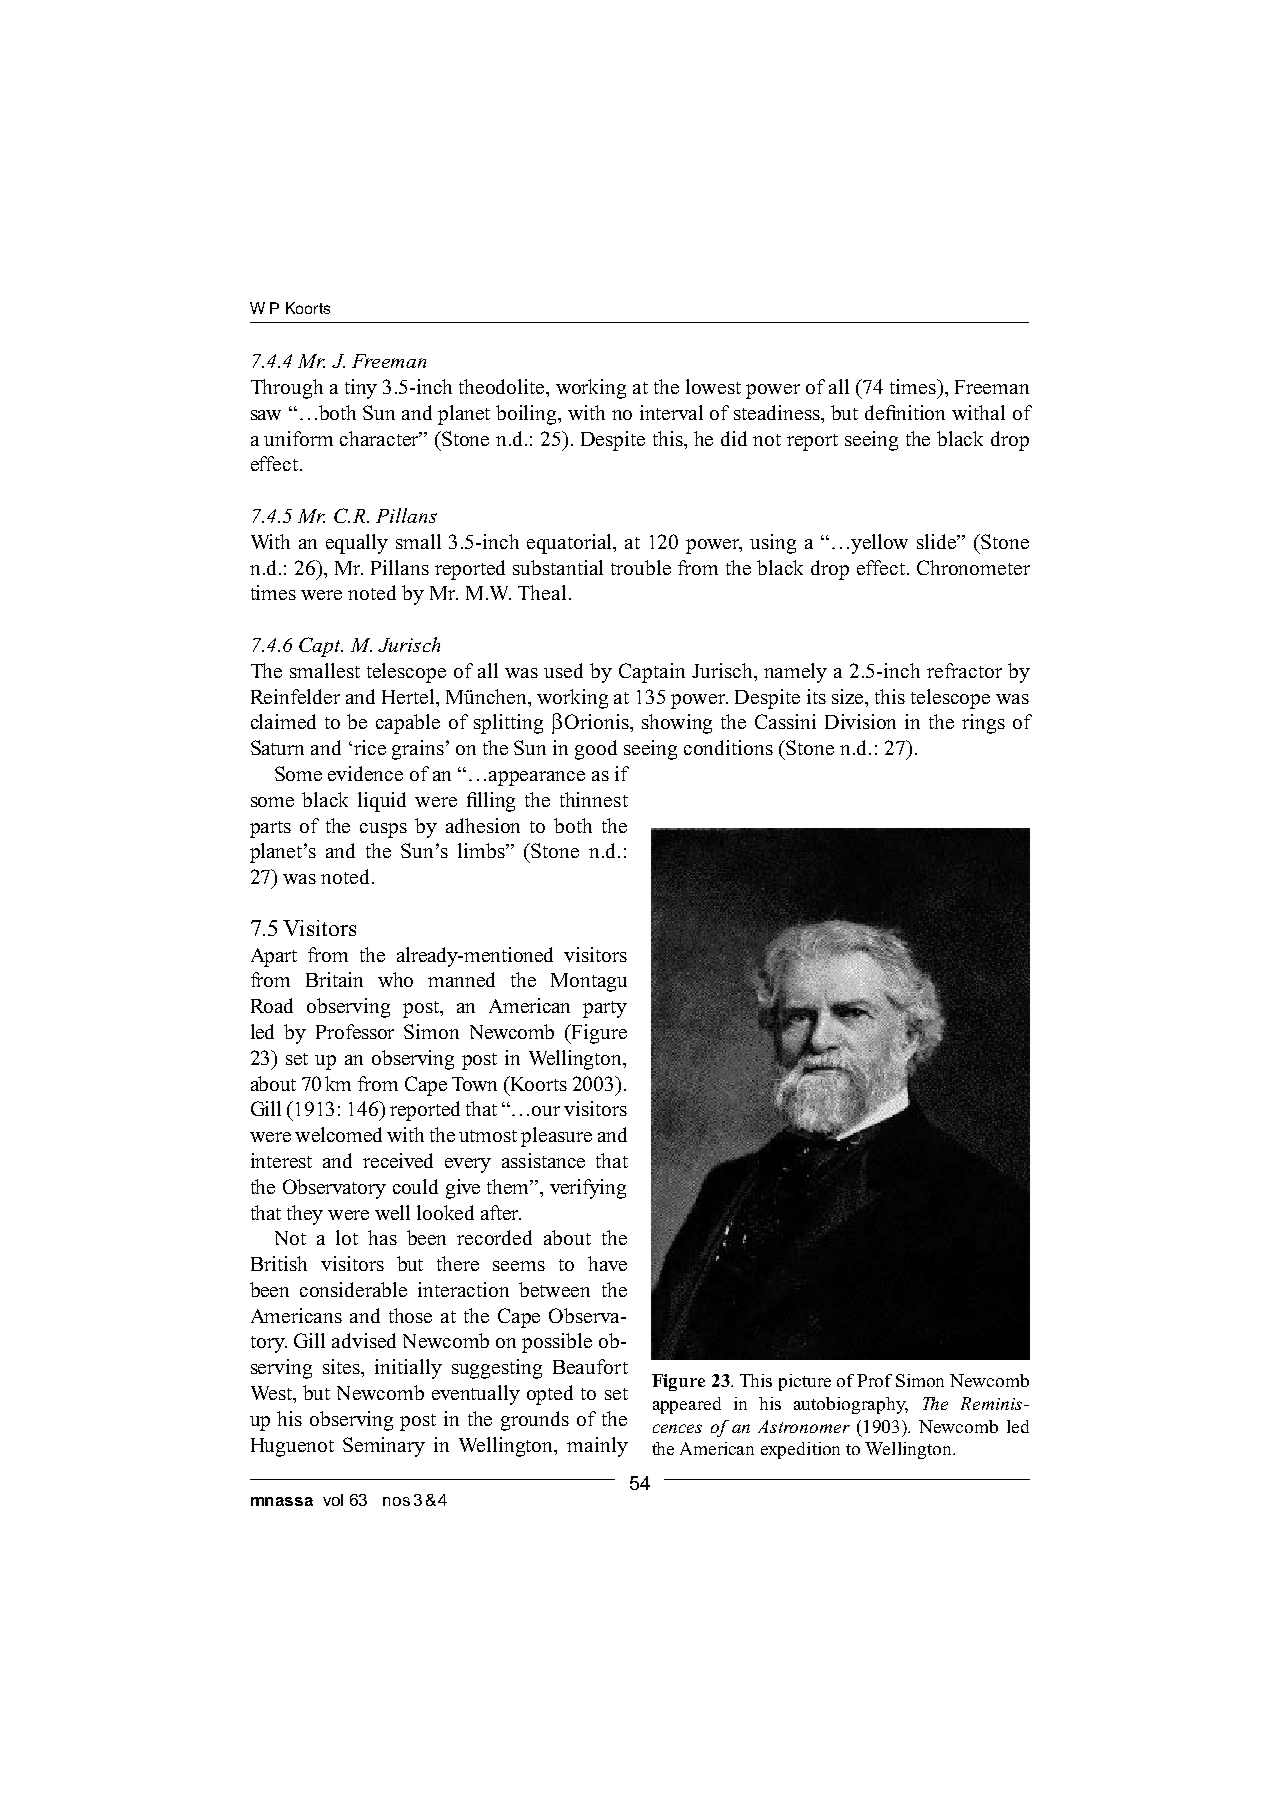  Describe the element at coordinates (671, 412) in the image. I see `interval` at that location.
